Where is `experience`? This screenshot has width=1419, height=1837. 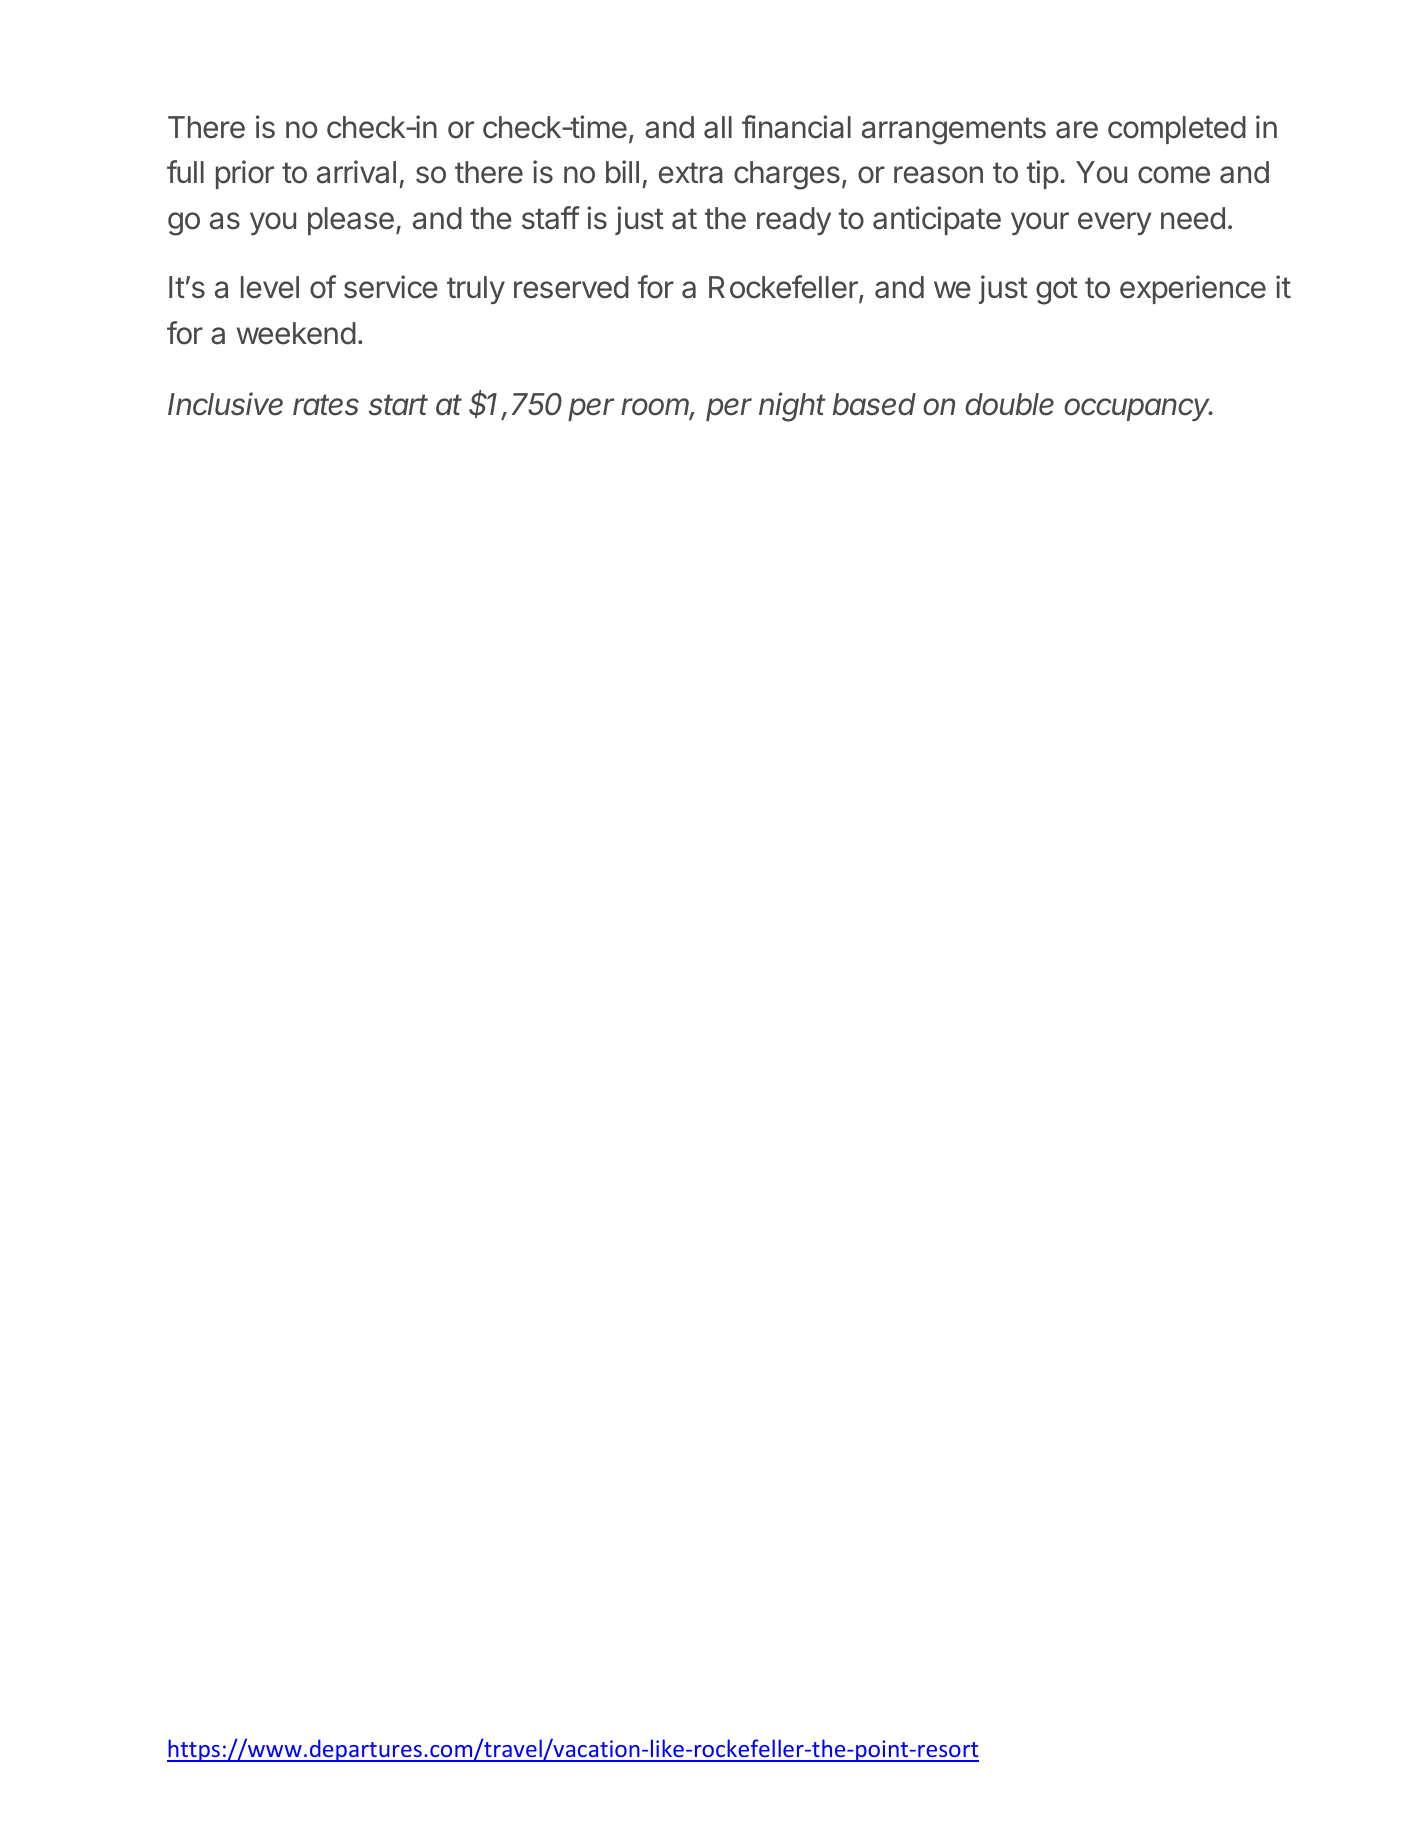 experience is located at coordinates (1193, 289).
